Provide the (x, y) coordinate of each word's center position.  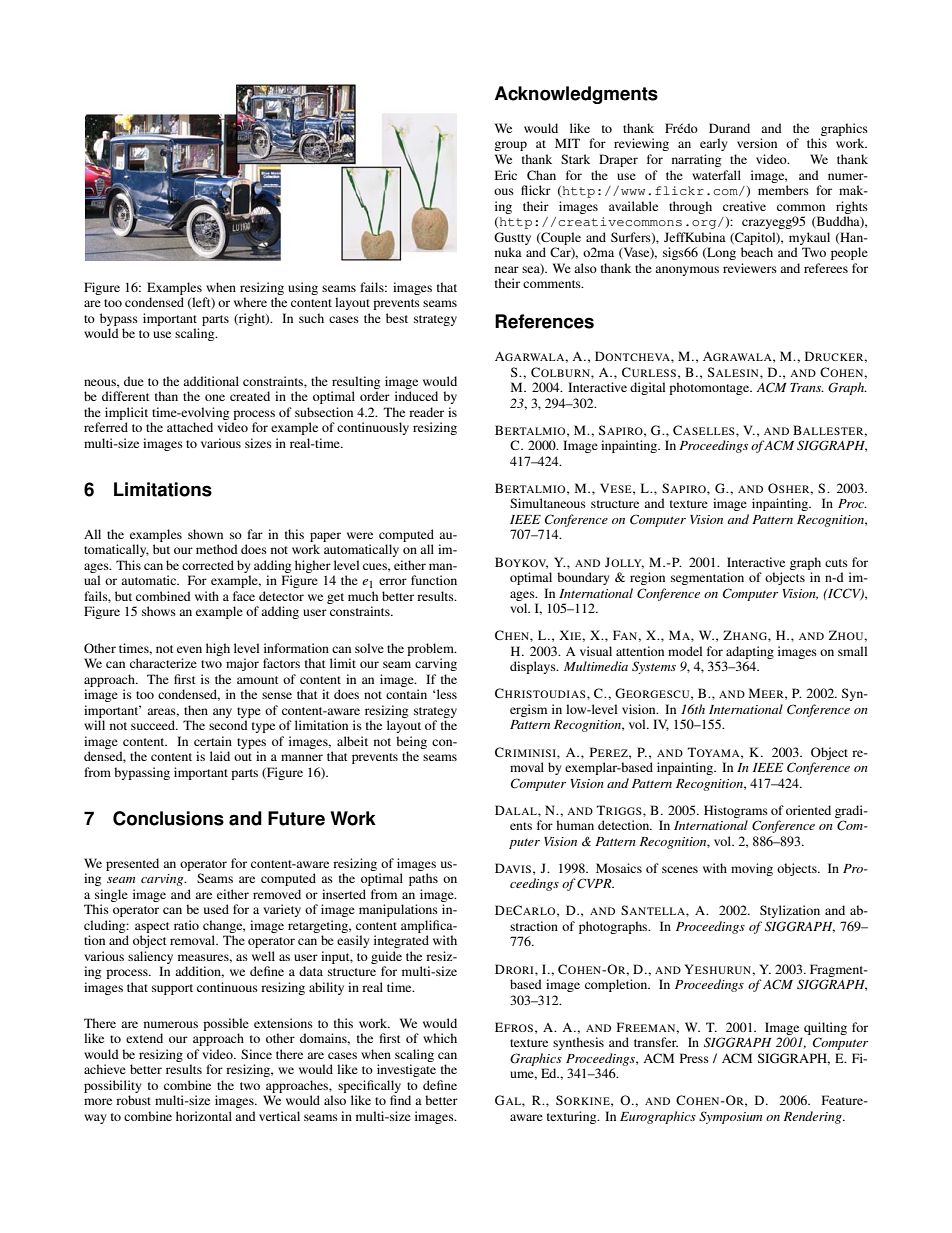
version (757, 143)
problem (431, 649)
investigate (406, 1070)
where (250, 302)
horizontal (204, 1116)
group (510, 146)
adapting (750, 652)
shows (159, 611)
